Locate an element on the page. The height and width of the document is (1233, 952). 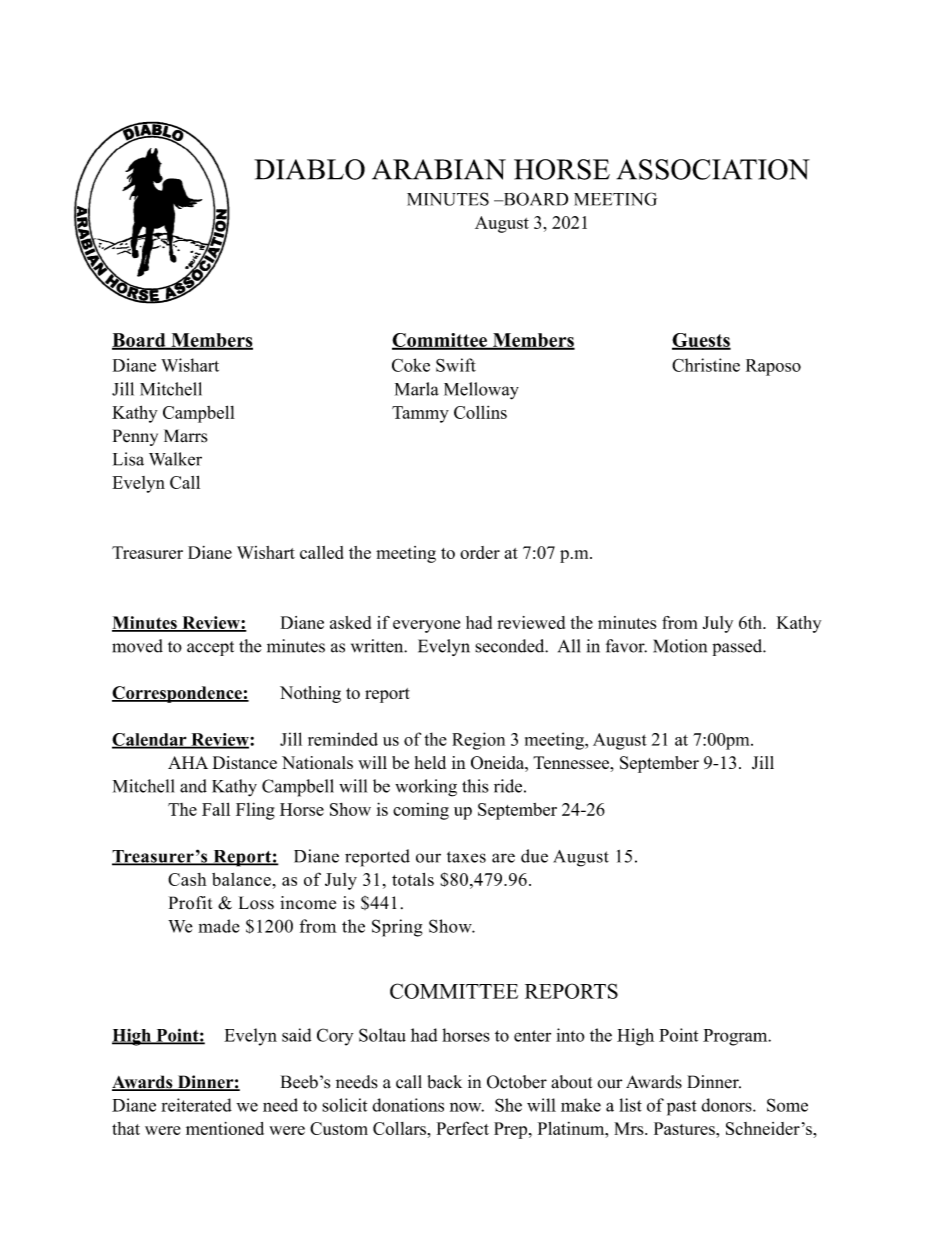
DIABLO is located at coordinates (309, 169).
